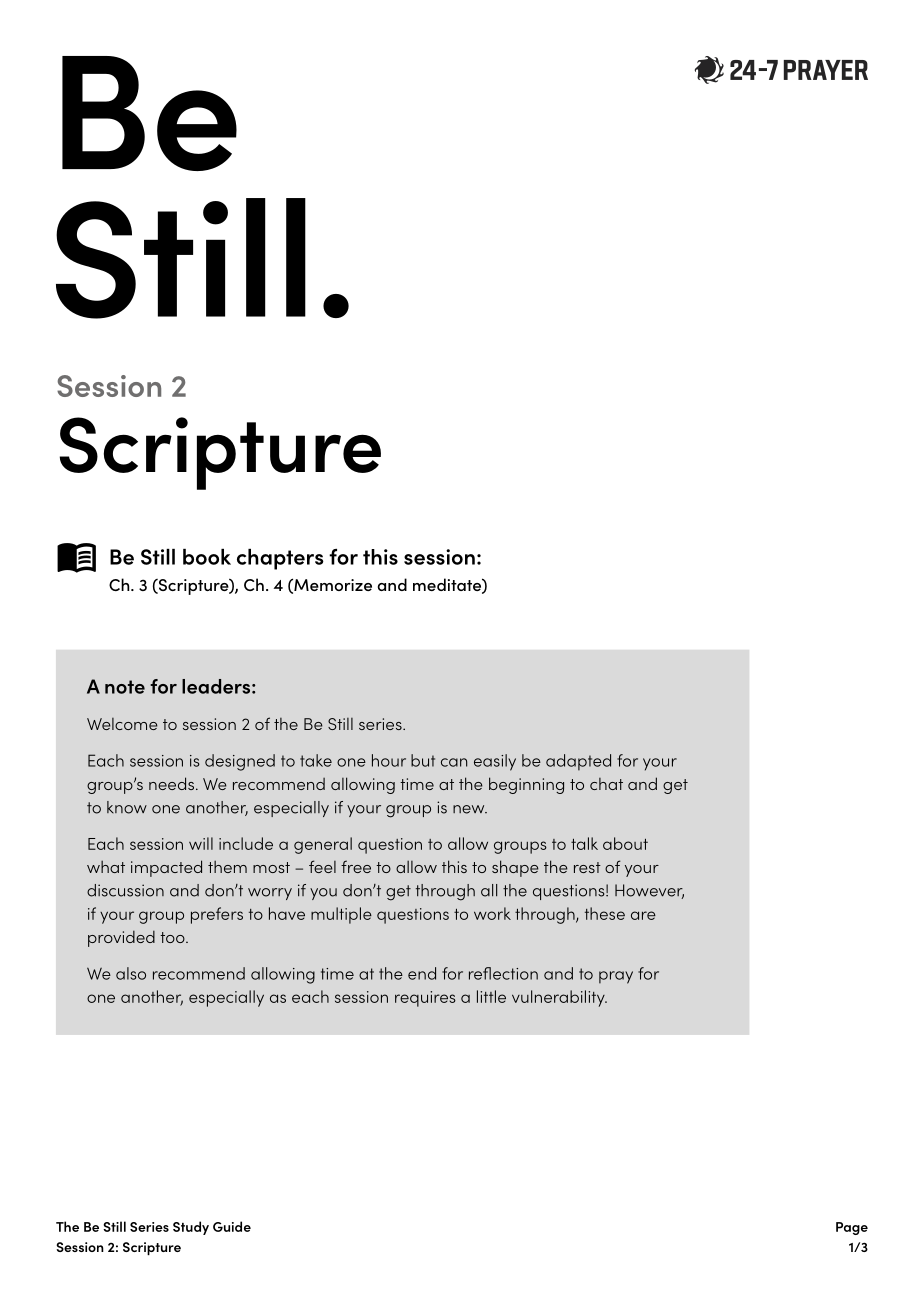 The width and height of the page is (924, 1308). I want to click on work, so click(492, 913).
